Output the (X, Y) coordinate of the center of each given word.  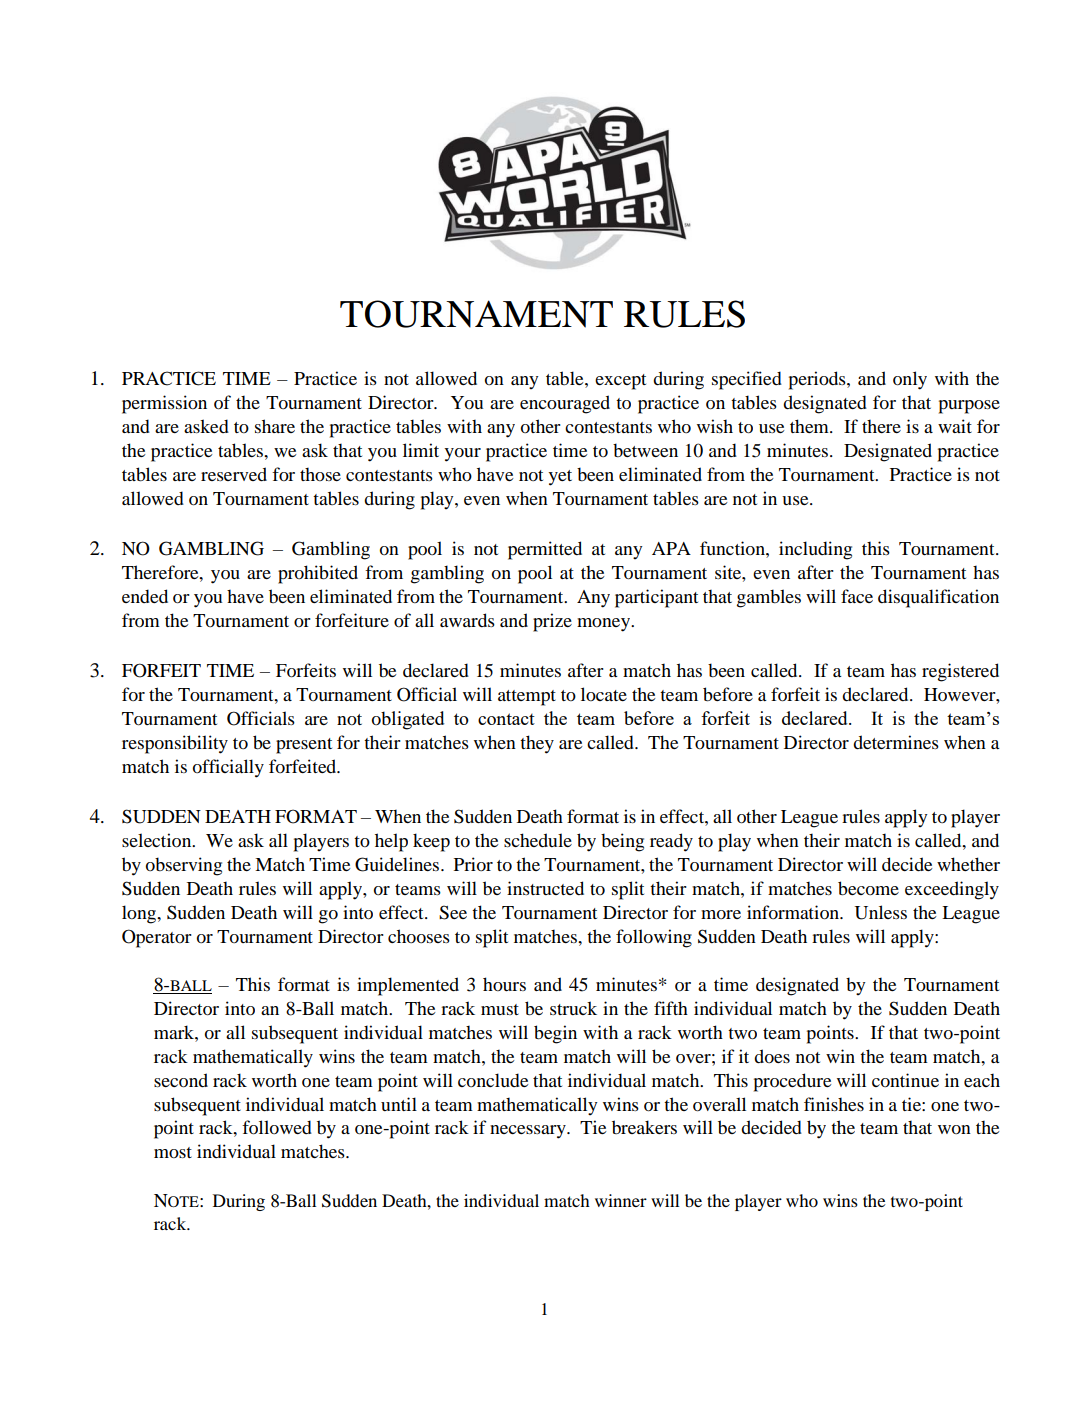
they (537, 744)
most (173, 1152)
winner (621, 1200)
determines (896, 742)
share (275, 426)
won (954, 1129)
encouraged (565, 404)
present (304, 746)
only (910, 380)
